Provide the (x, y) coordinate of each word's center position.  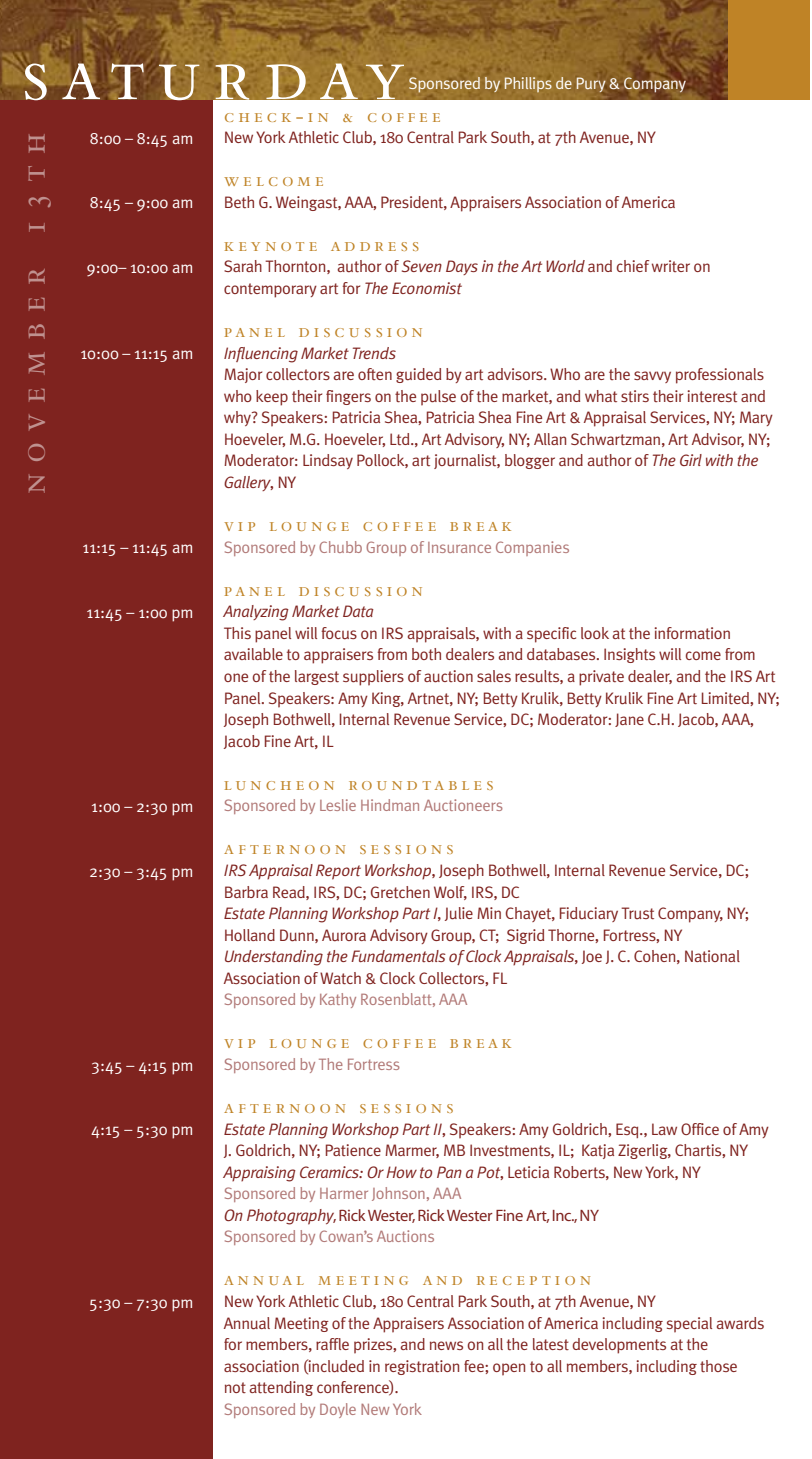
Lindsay (328, 461)
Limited (726, 698)
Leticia (528, 1172)
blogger (530, 461)
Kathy (338, 1000)
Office (700, 1129)
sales (494, 676)
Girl (691, 460)
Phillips (528, 84)
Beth (239, 202)
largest (317, 677)
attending (281, 1388)
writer (671, 266)
